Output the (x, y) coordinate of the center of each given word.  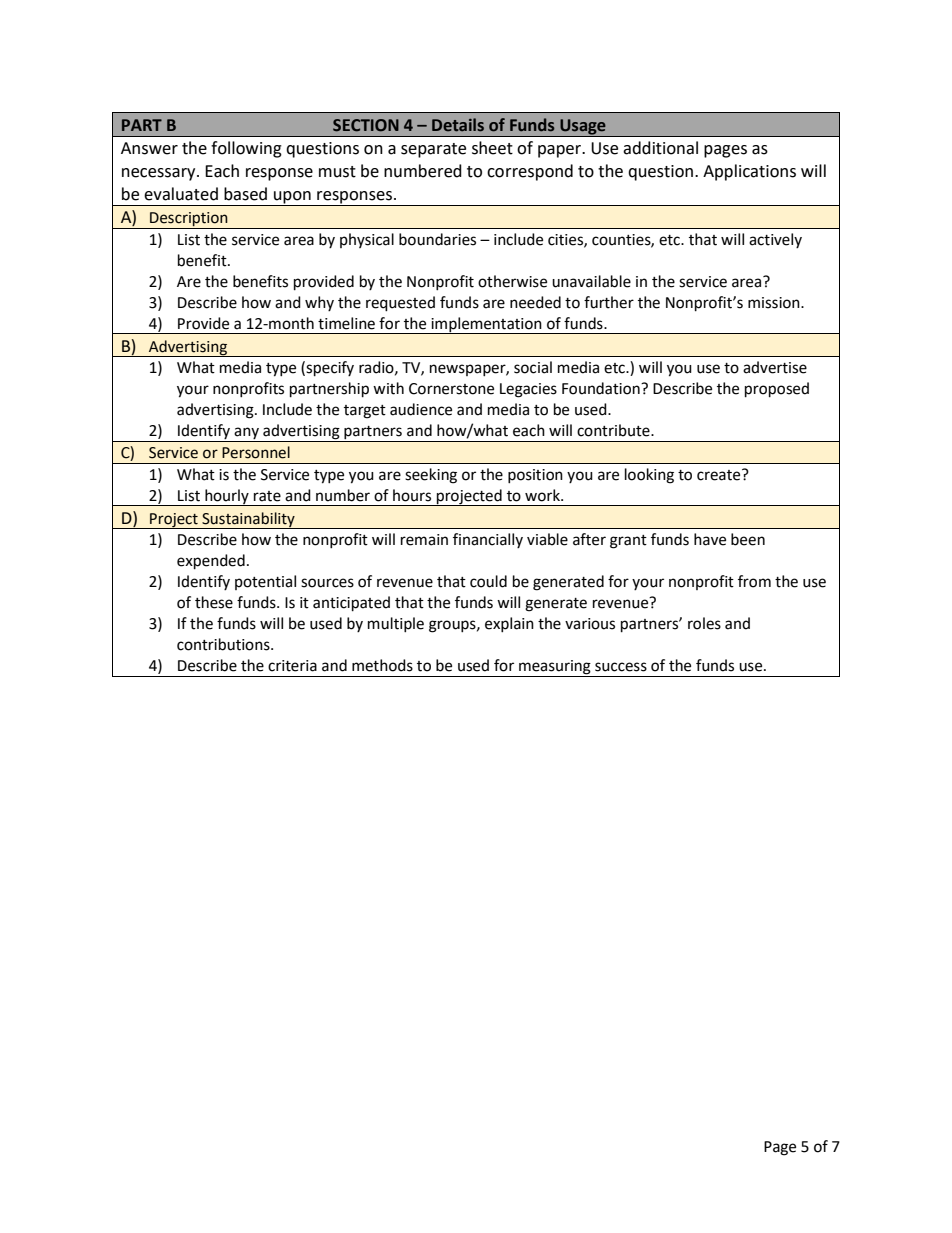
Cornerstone (451, 389)
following (246, 149)
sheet (492, 148)
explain (509, 624)
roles (704, 623)
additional (660, 148)
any (247, 434)
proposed (777, 390)
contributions (224, 644)
